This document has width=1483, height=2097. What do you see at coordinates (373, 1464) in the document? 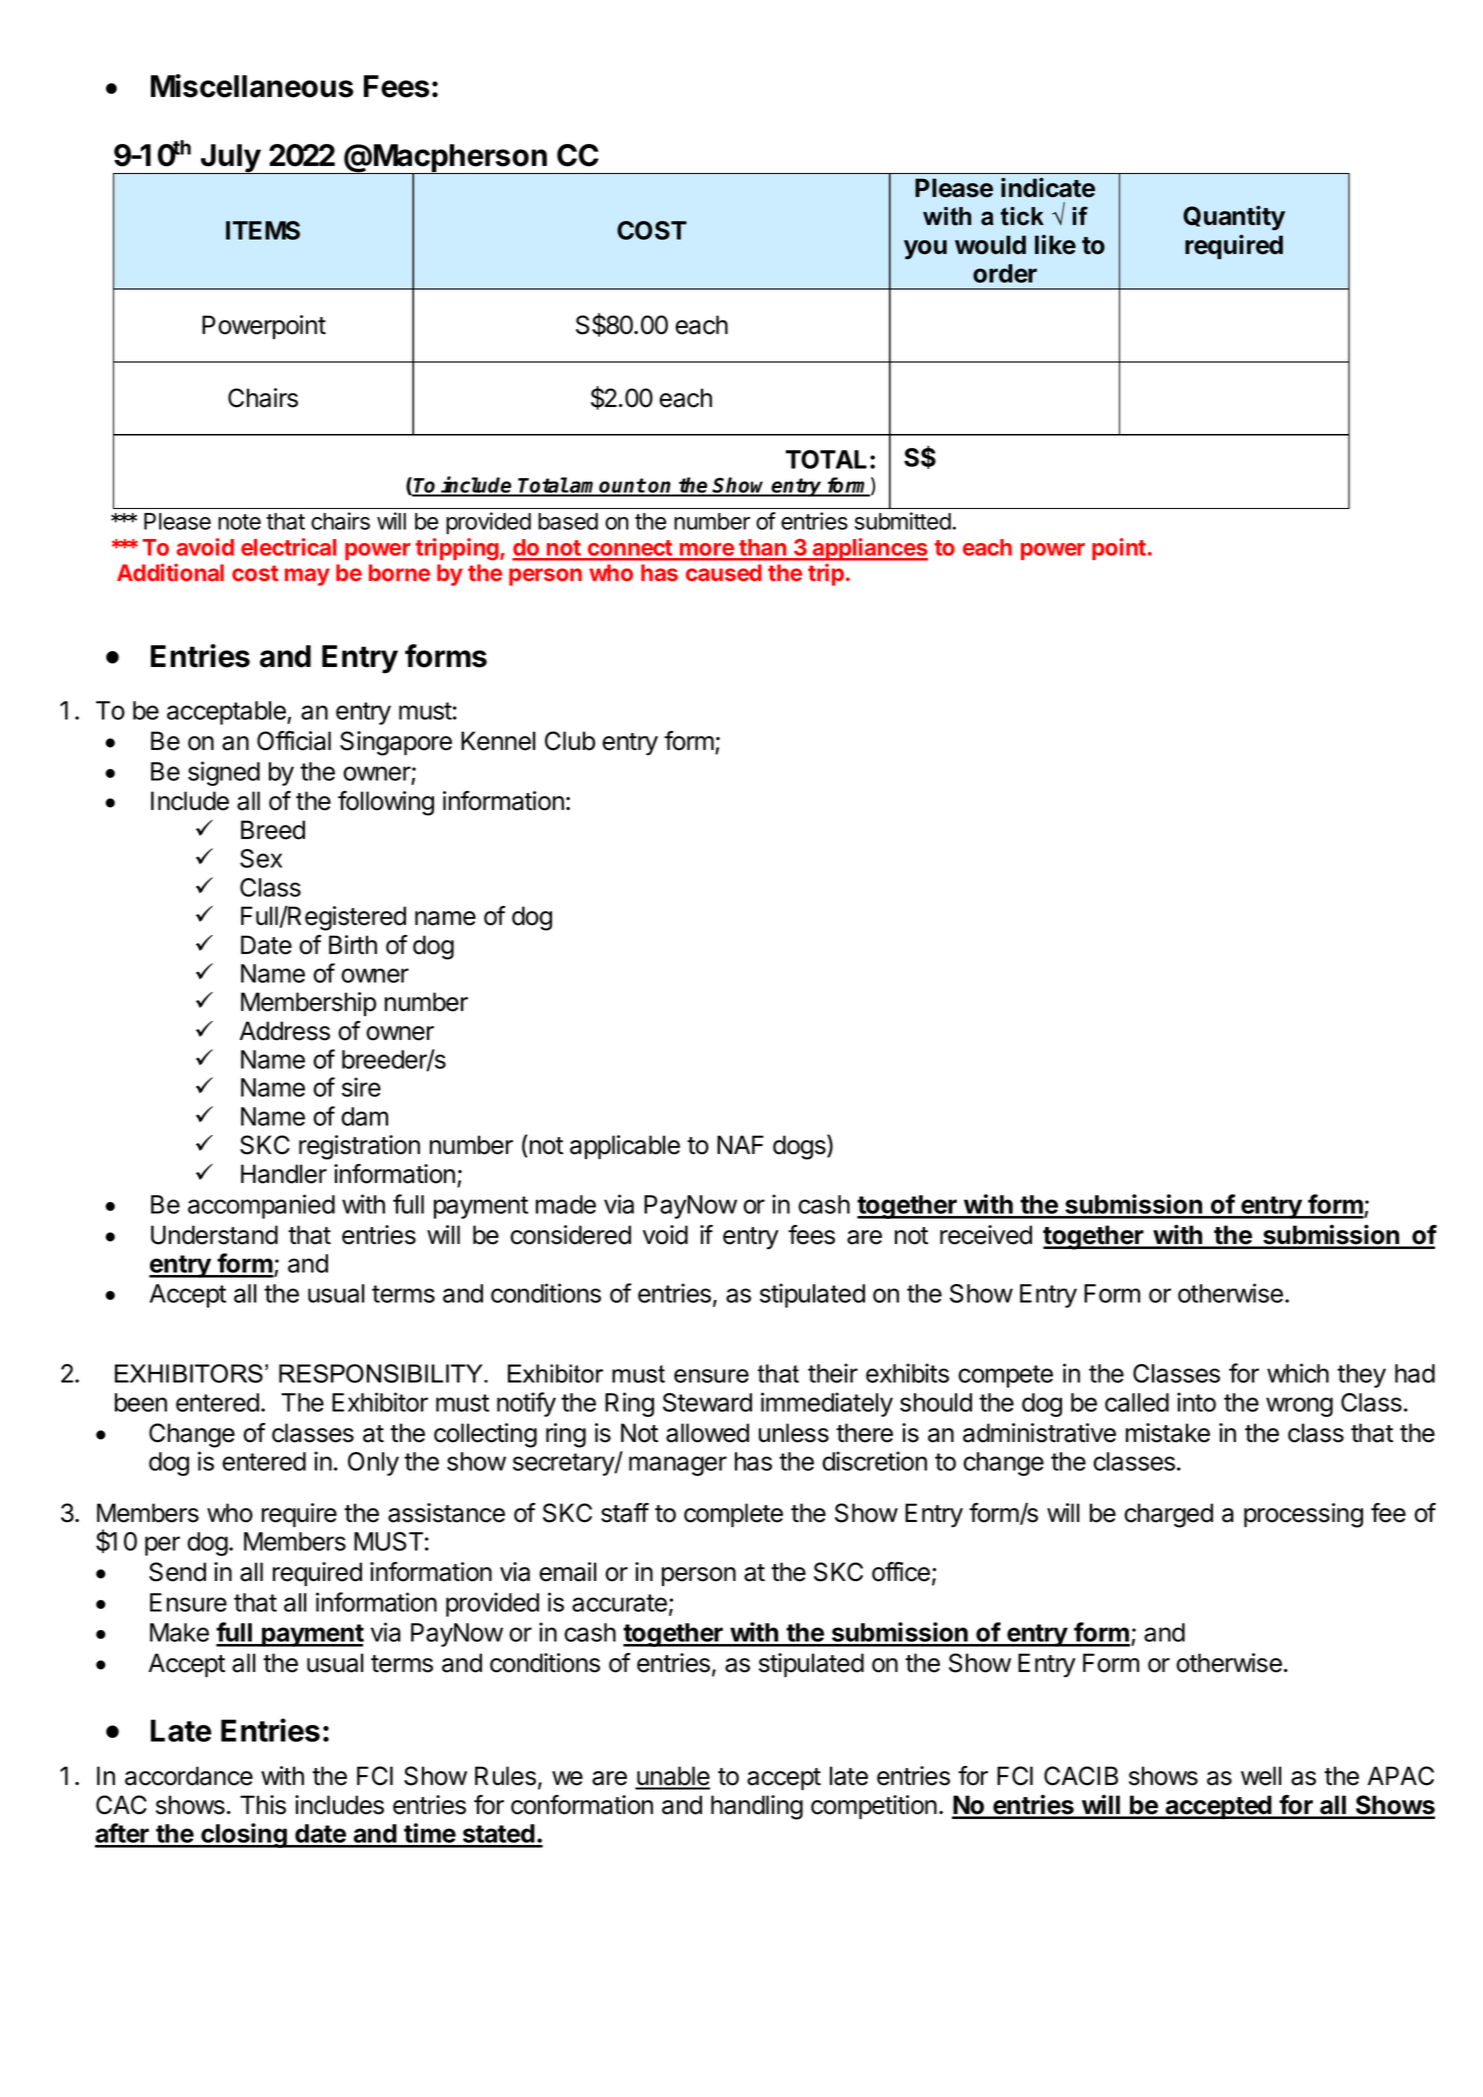
I see `Only` at bounding box center [373, 1464].
